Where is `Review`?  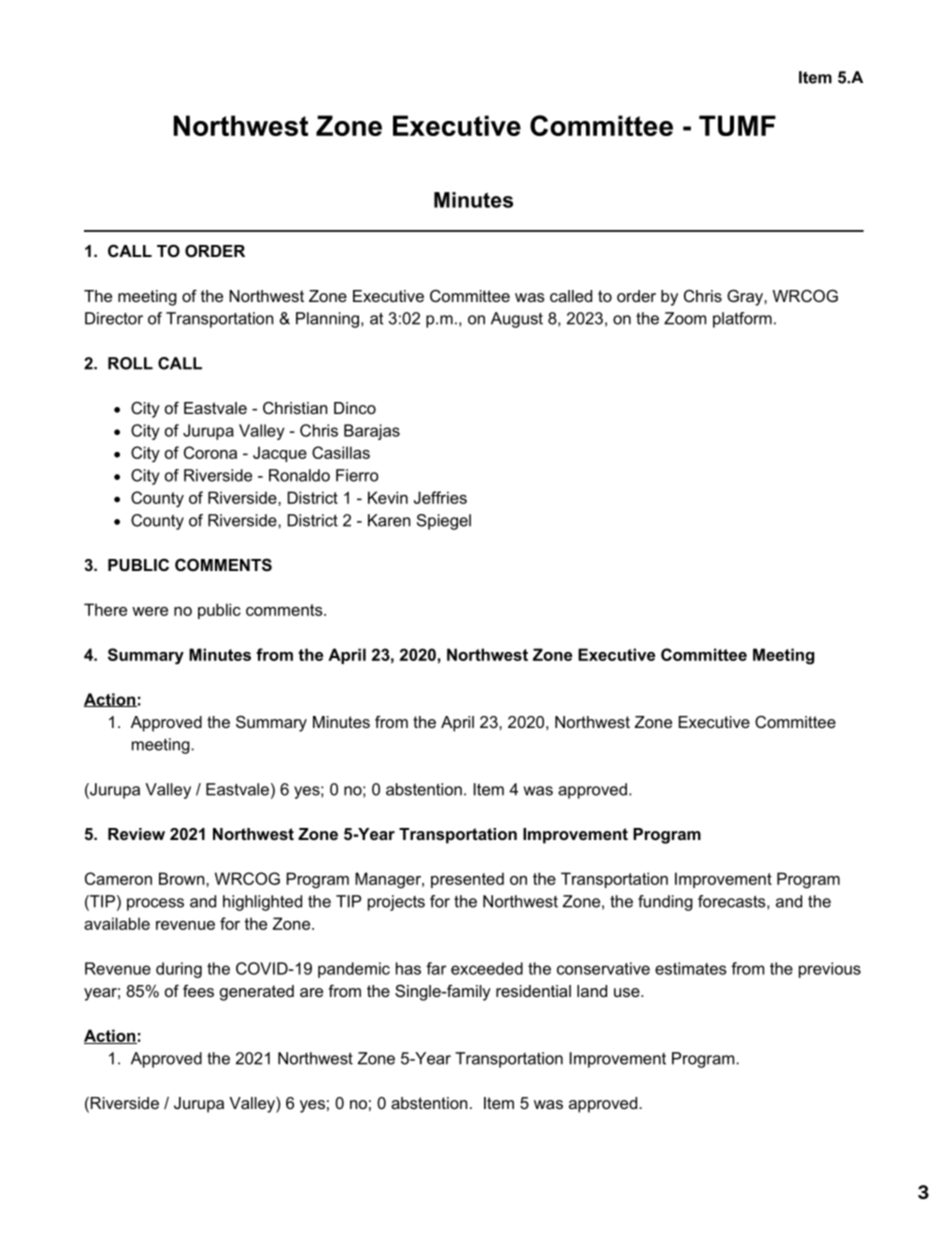 Review is located at coordinates (136, 834).
